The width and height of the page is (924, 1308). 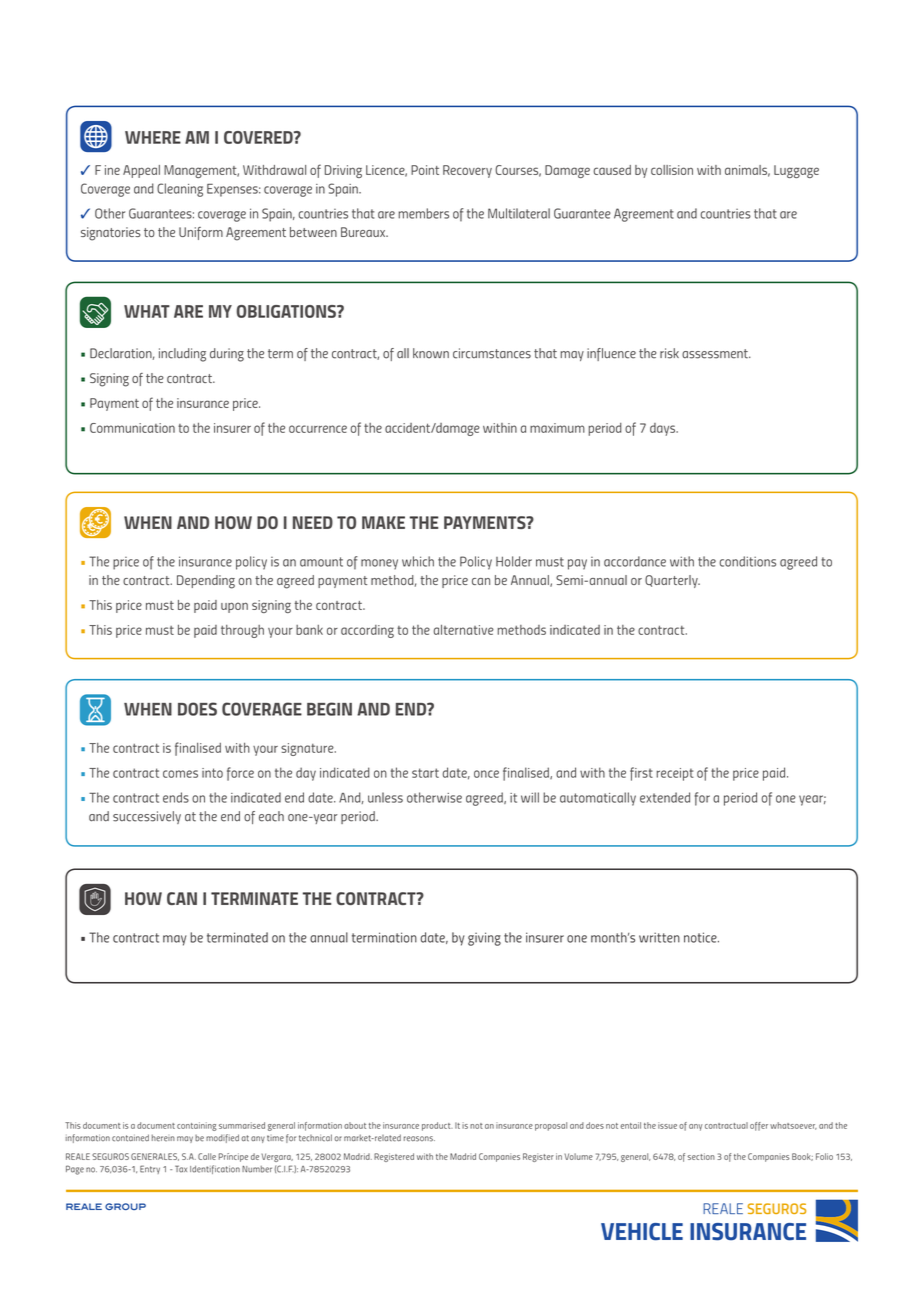 What do you see at coordinates (464, 629) in the page?
I see `alternative` at bounding box center [464, 629].
